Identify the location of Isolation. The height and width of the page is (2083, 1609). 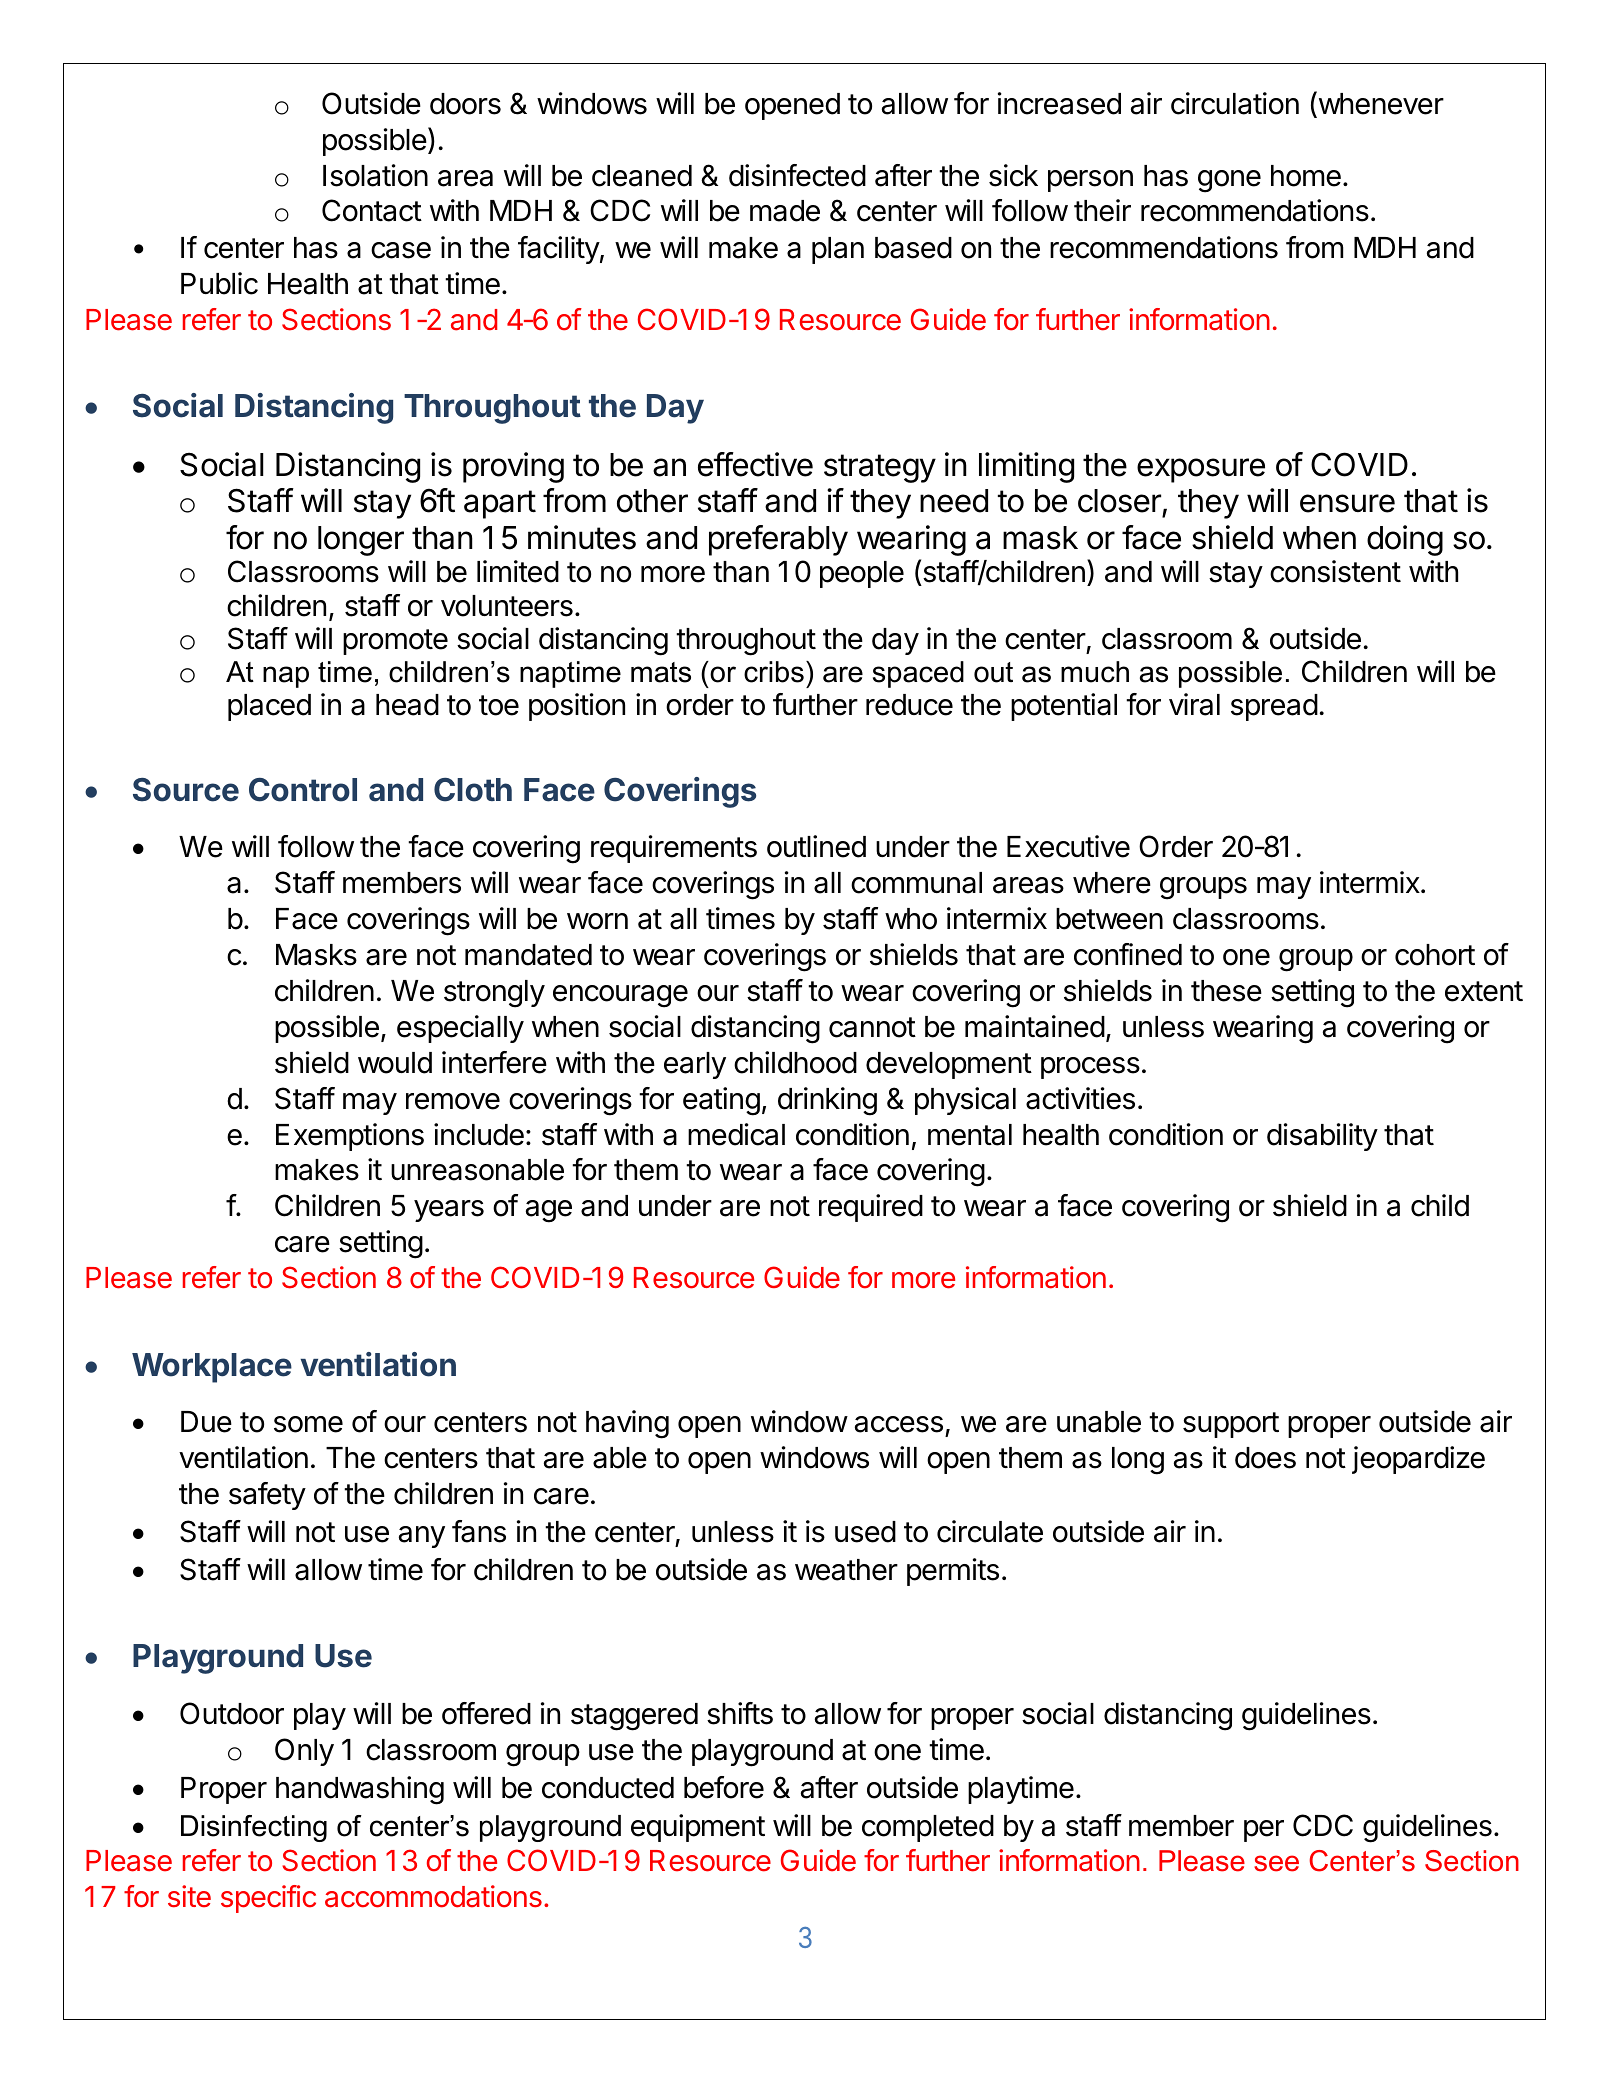
(375, 175).
